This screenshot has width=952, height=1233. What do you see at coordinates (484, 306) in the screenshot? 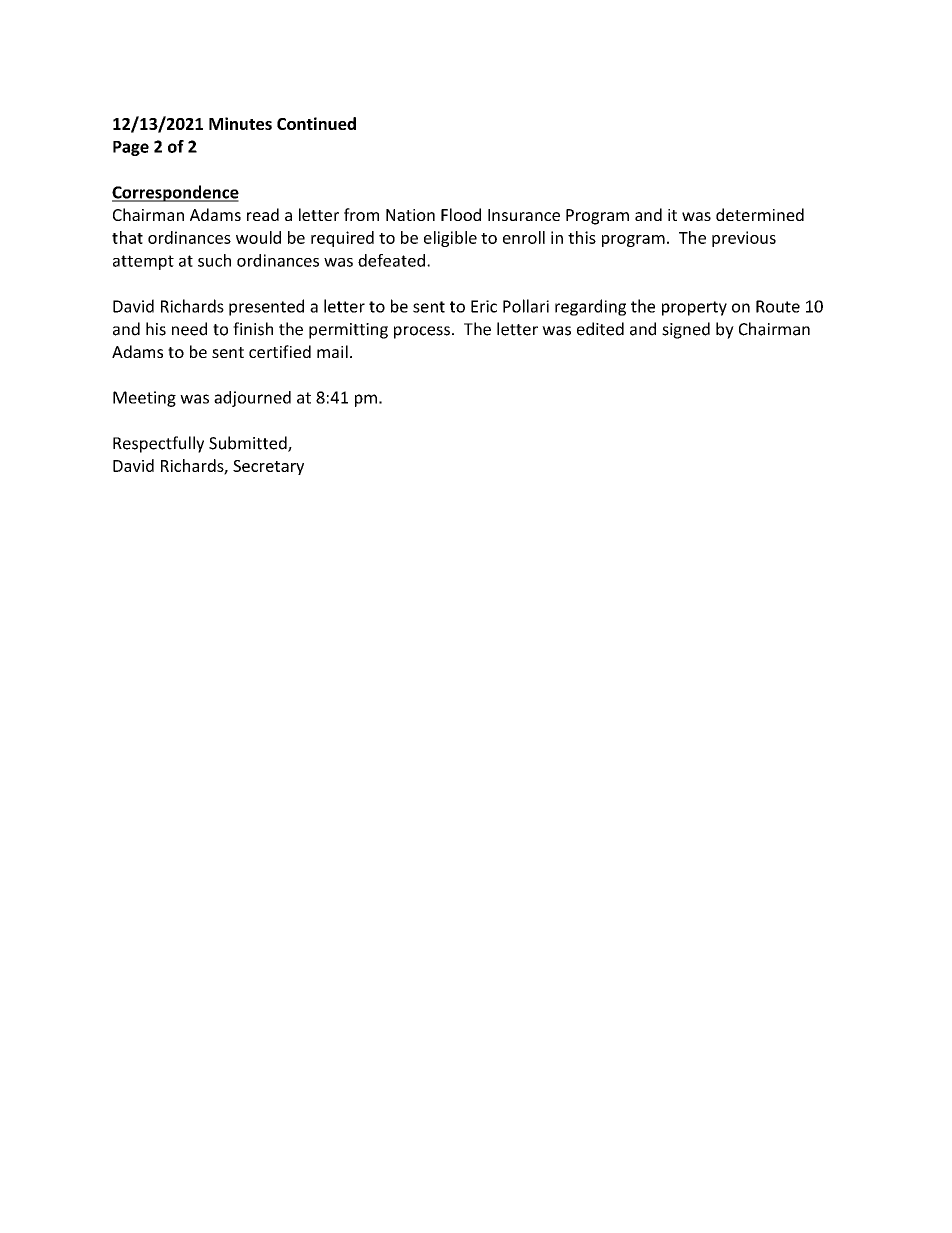
I see `Eric` at bounding box center [484, 306].
